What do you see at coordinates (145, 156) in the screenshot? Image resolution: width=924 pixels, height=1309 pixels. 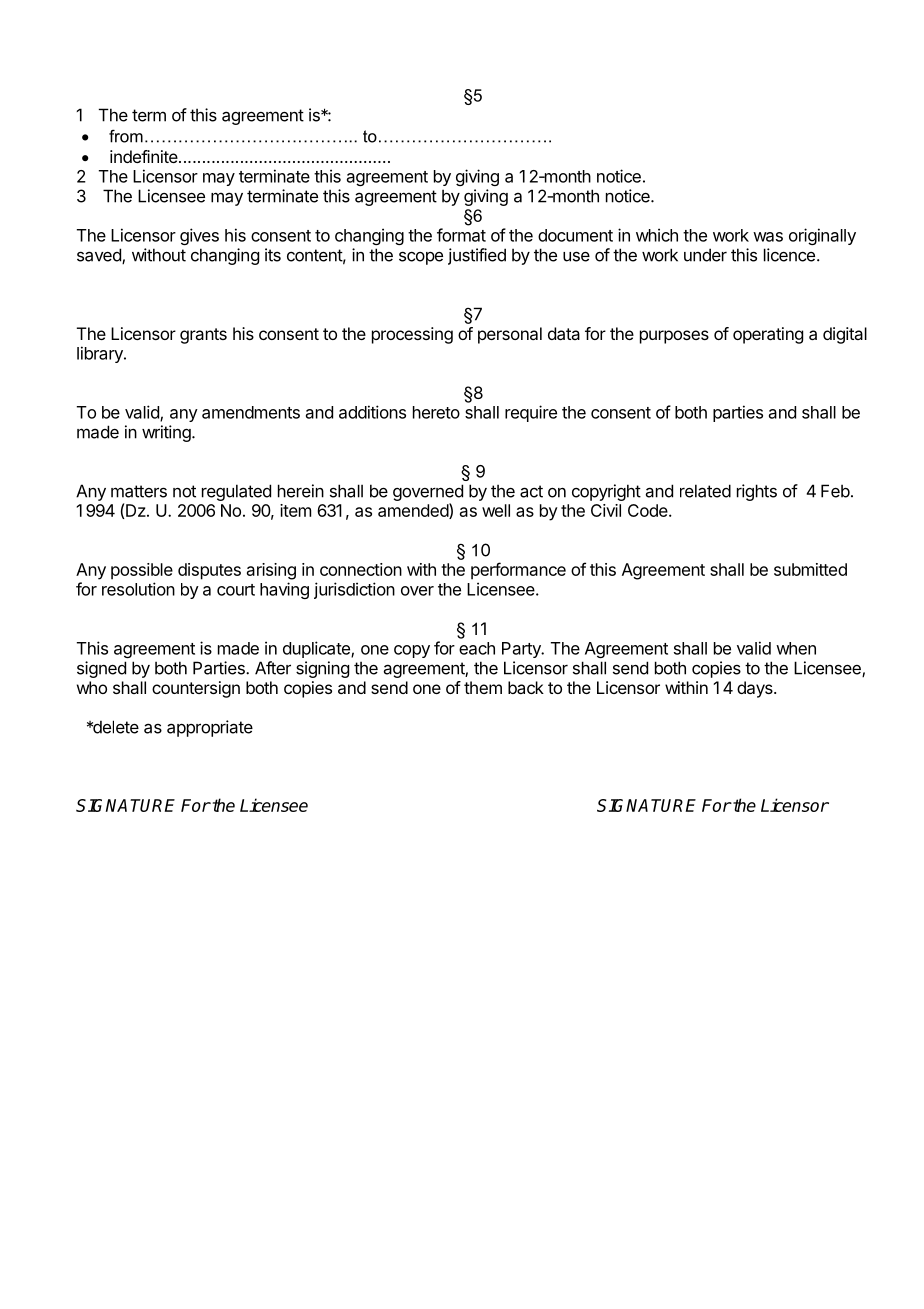 I see `indefinite` at bounding box center [145, 156].
